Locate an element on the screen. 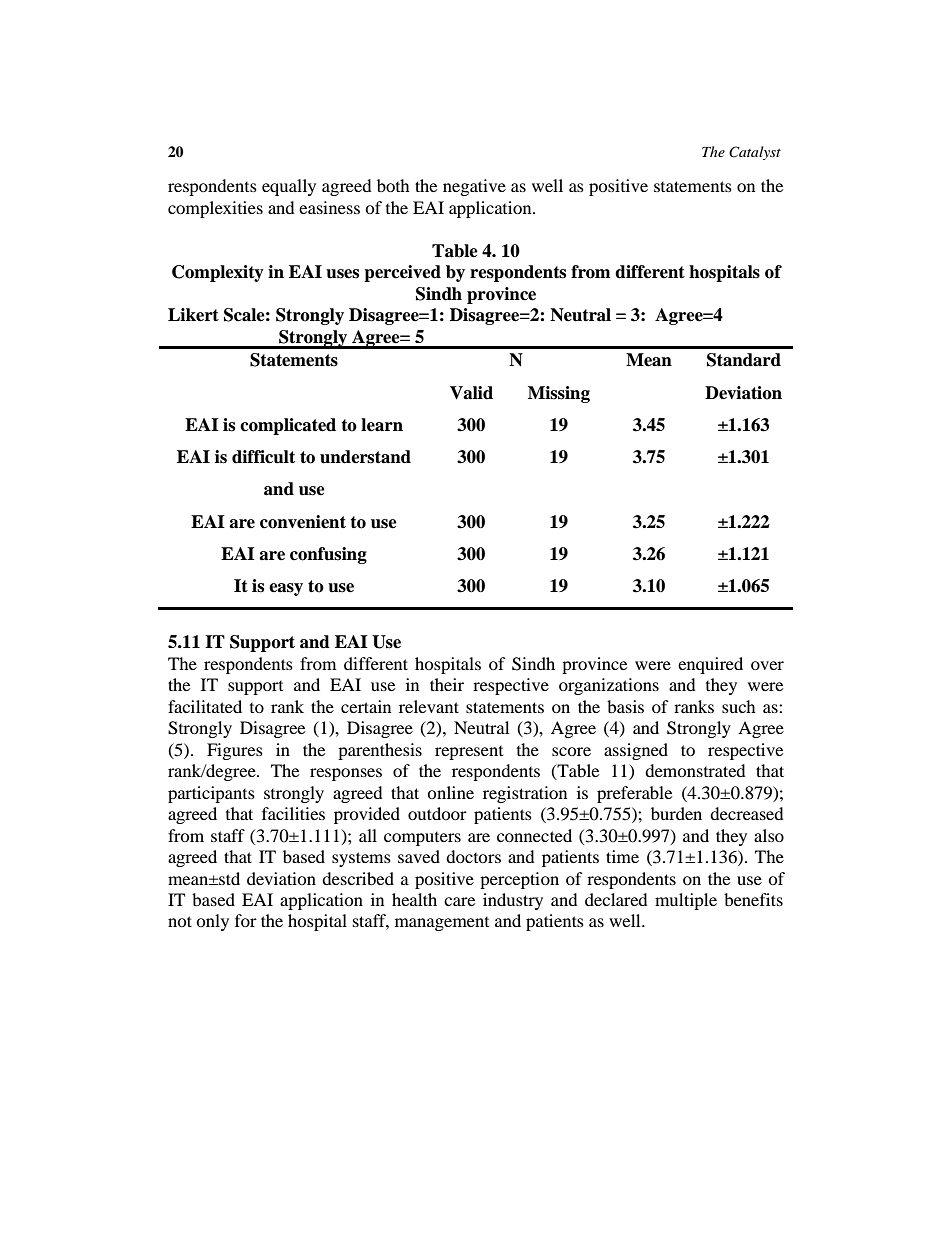 Image resolution: width=952 pixels, height=1233 pixels. multiple is located at coordinates (686, 901).
